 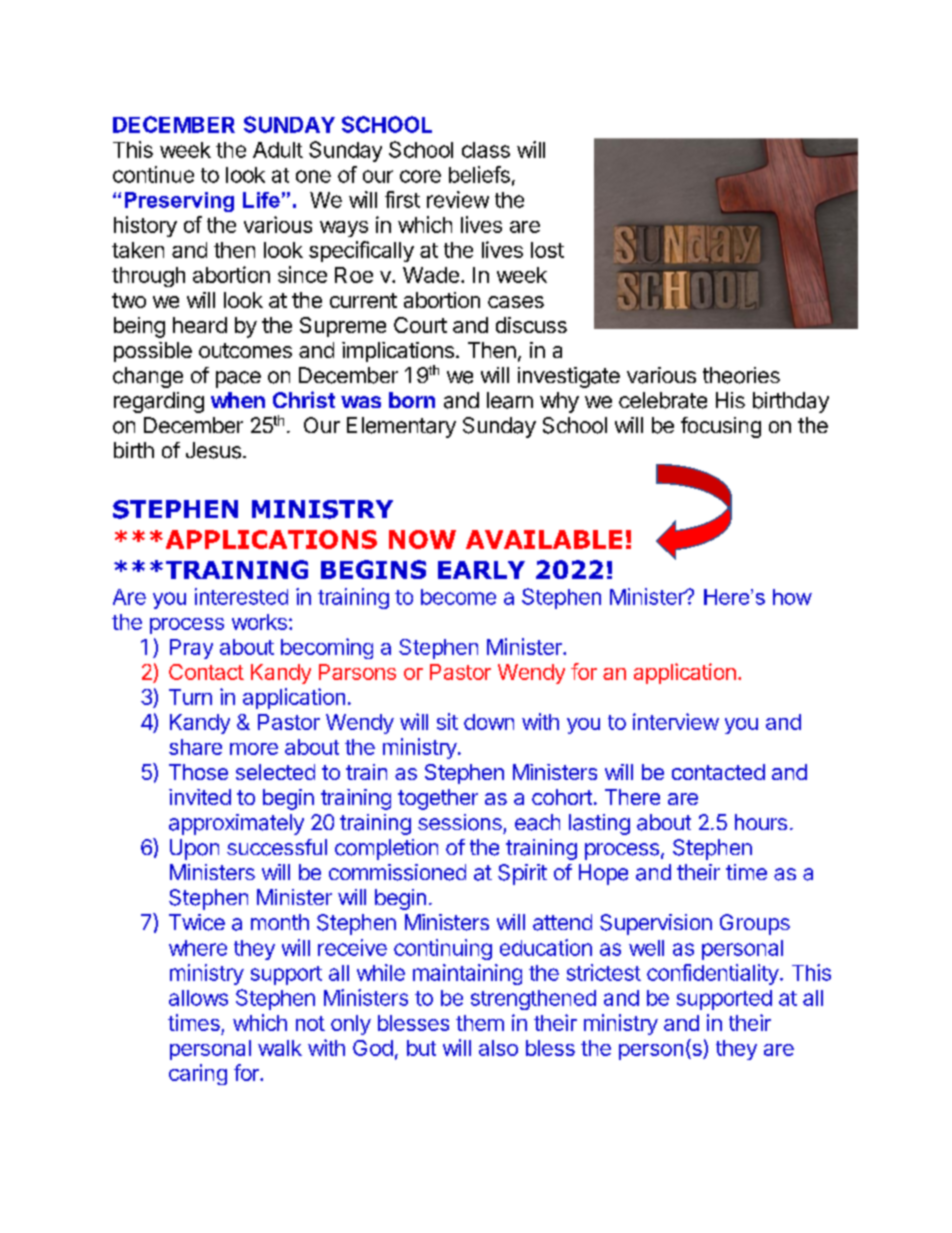 What do you see at coordinates (498, 1048) in the screenshot?
I see `also` at bounding box center [498, 1048].
